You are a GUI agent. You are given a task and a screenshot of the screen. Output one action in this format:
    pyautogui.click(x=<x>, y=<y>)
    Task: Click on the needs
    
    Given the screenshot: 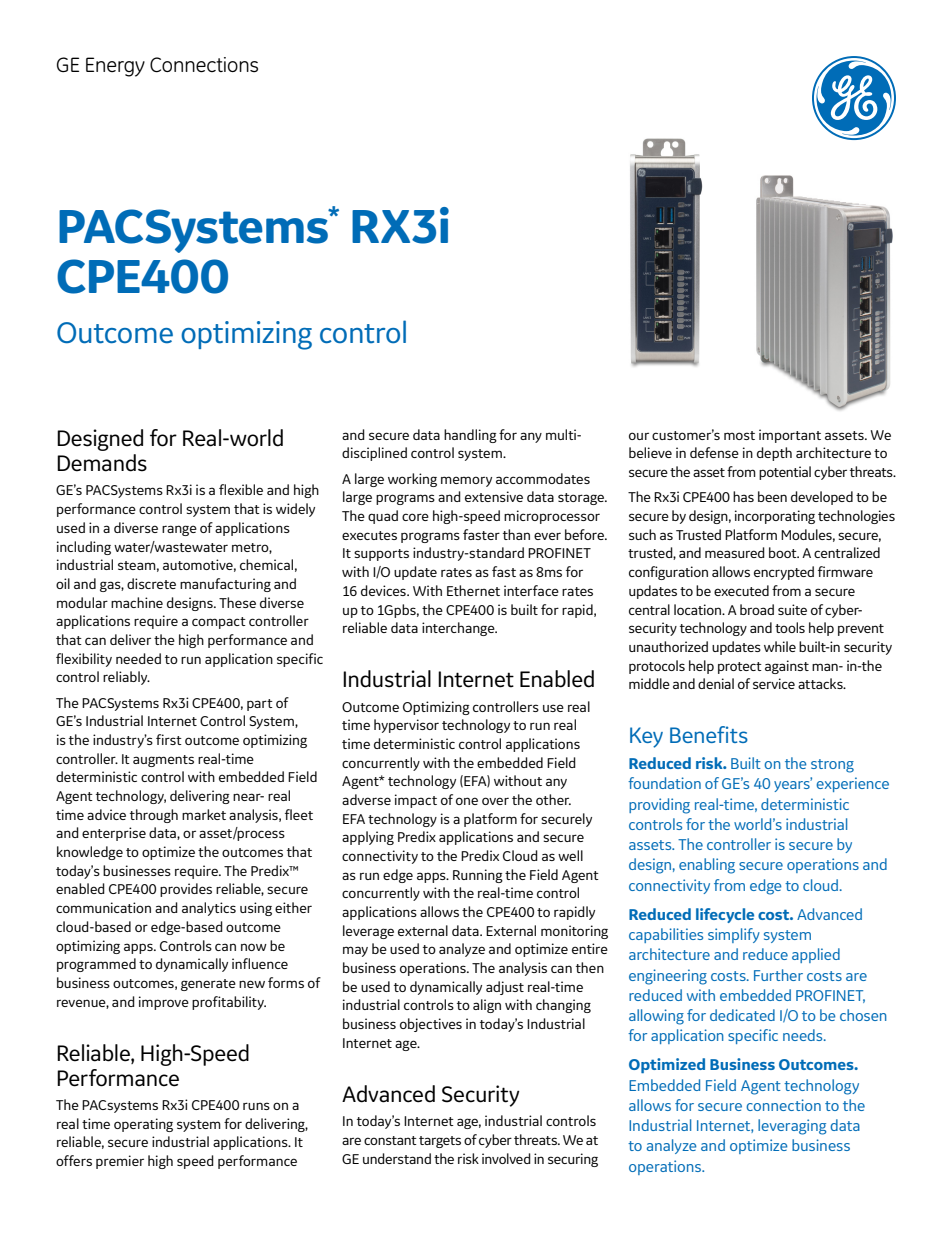 What is the action you would take?
    pyautogui.click(x=804, y=1035)
